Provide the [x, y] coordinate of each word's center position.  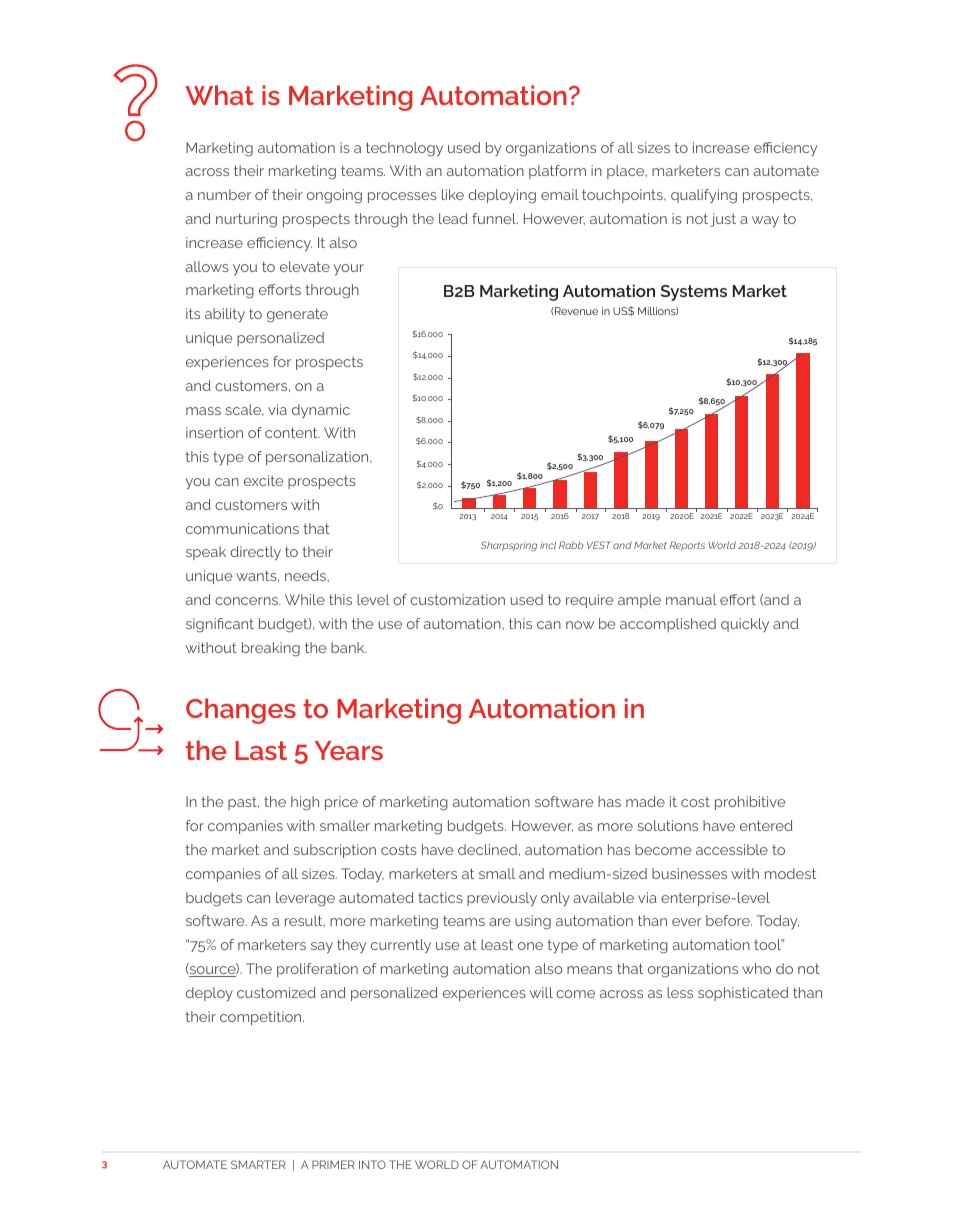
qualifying [704, 196]
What [219, 95]
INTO [372, 1164]
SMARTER [258, 1164]
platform [557, 172]
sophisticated [743, 994]
